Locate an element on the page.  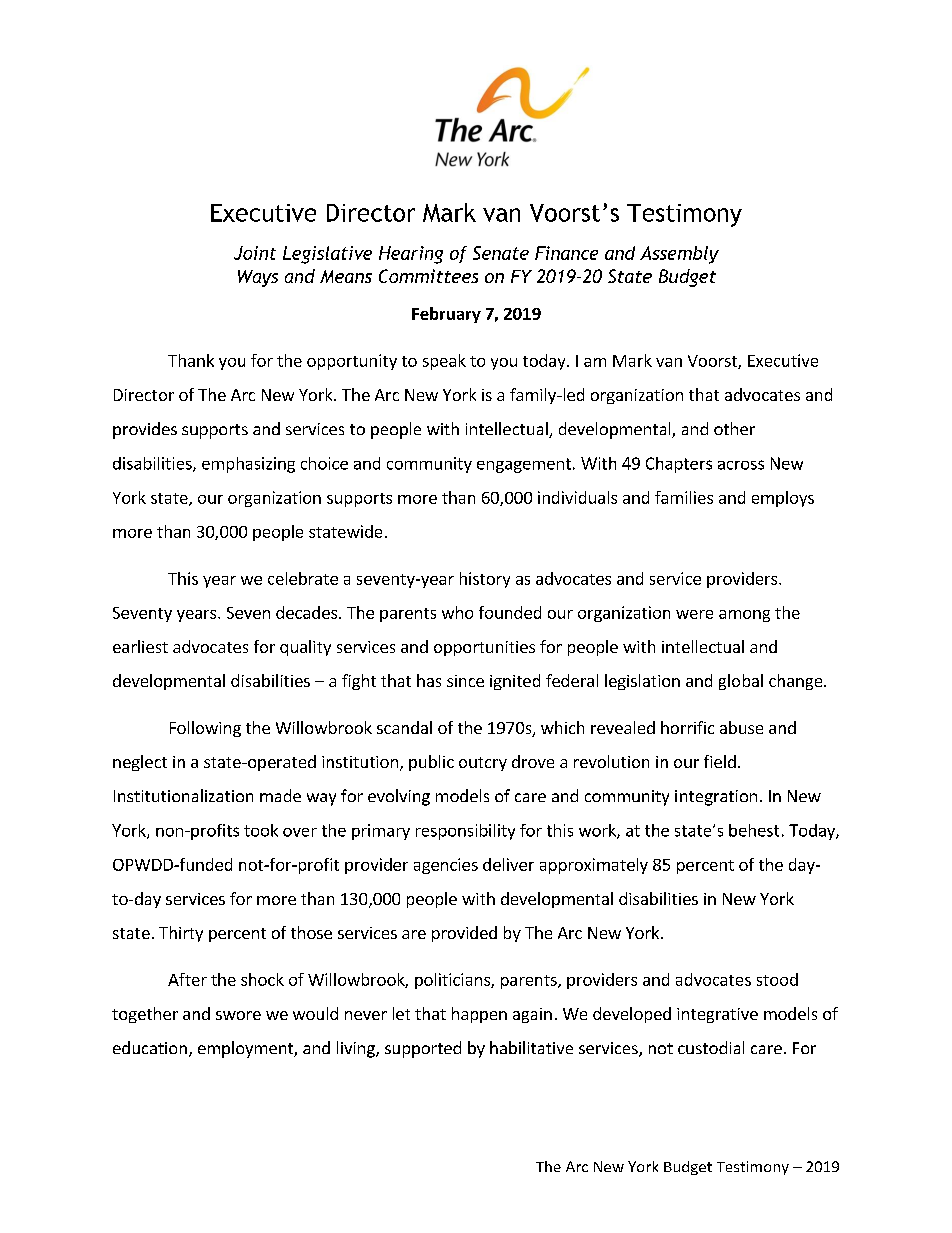
swore is located at coordinates (238, 1015).
